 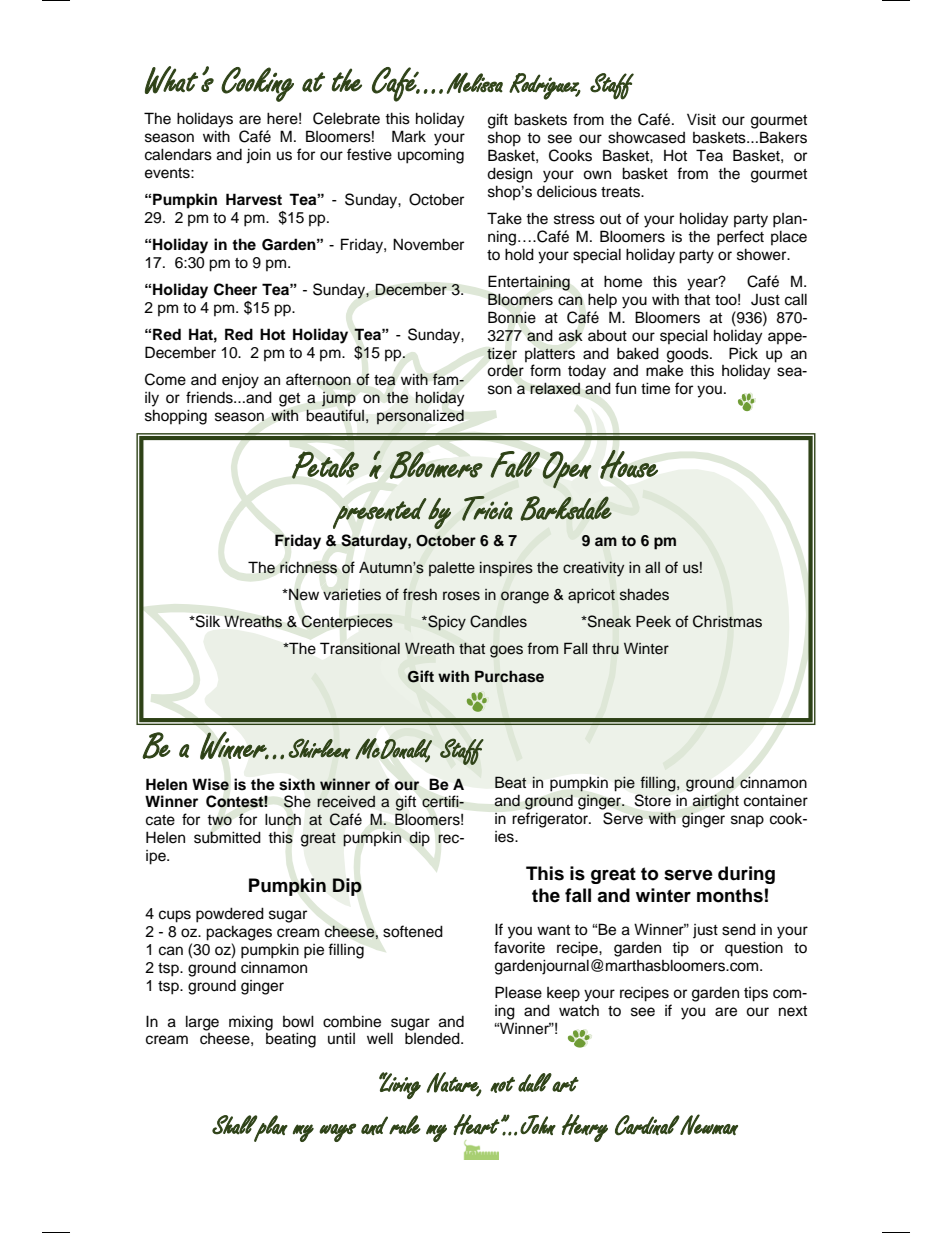 I want to click on mixing, so click(x=251, y=1023).
